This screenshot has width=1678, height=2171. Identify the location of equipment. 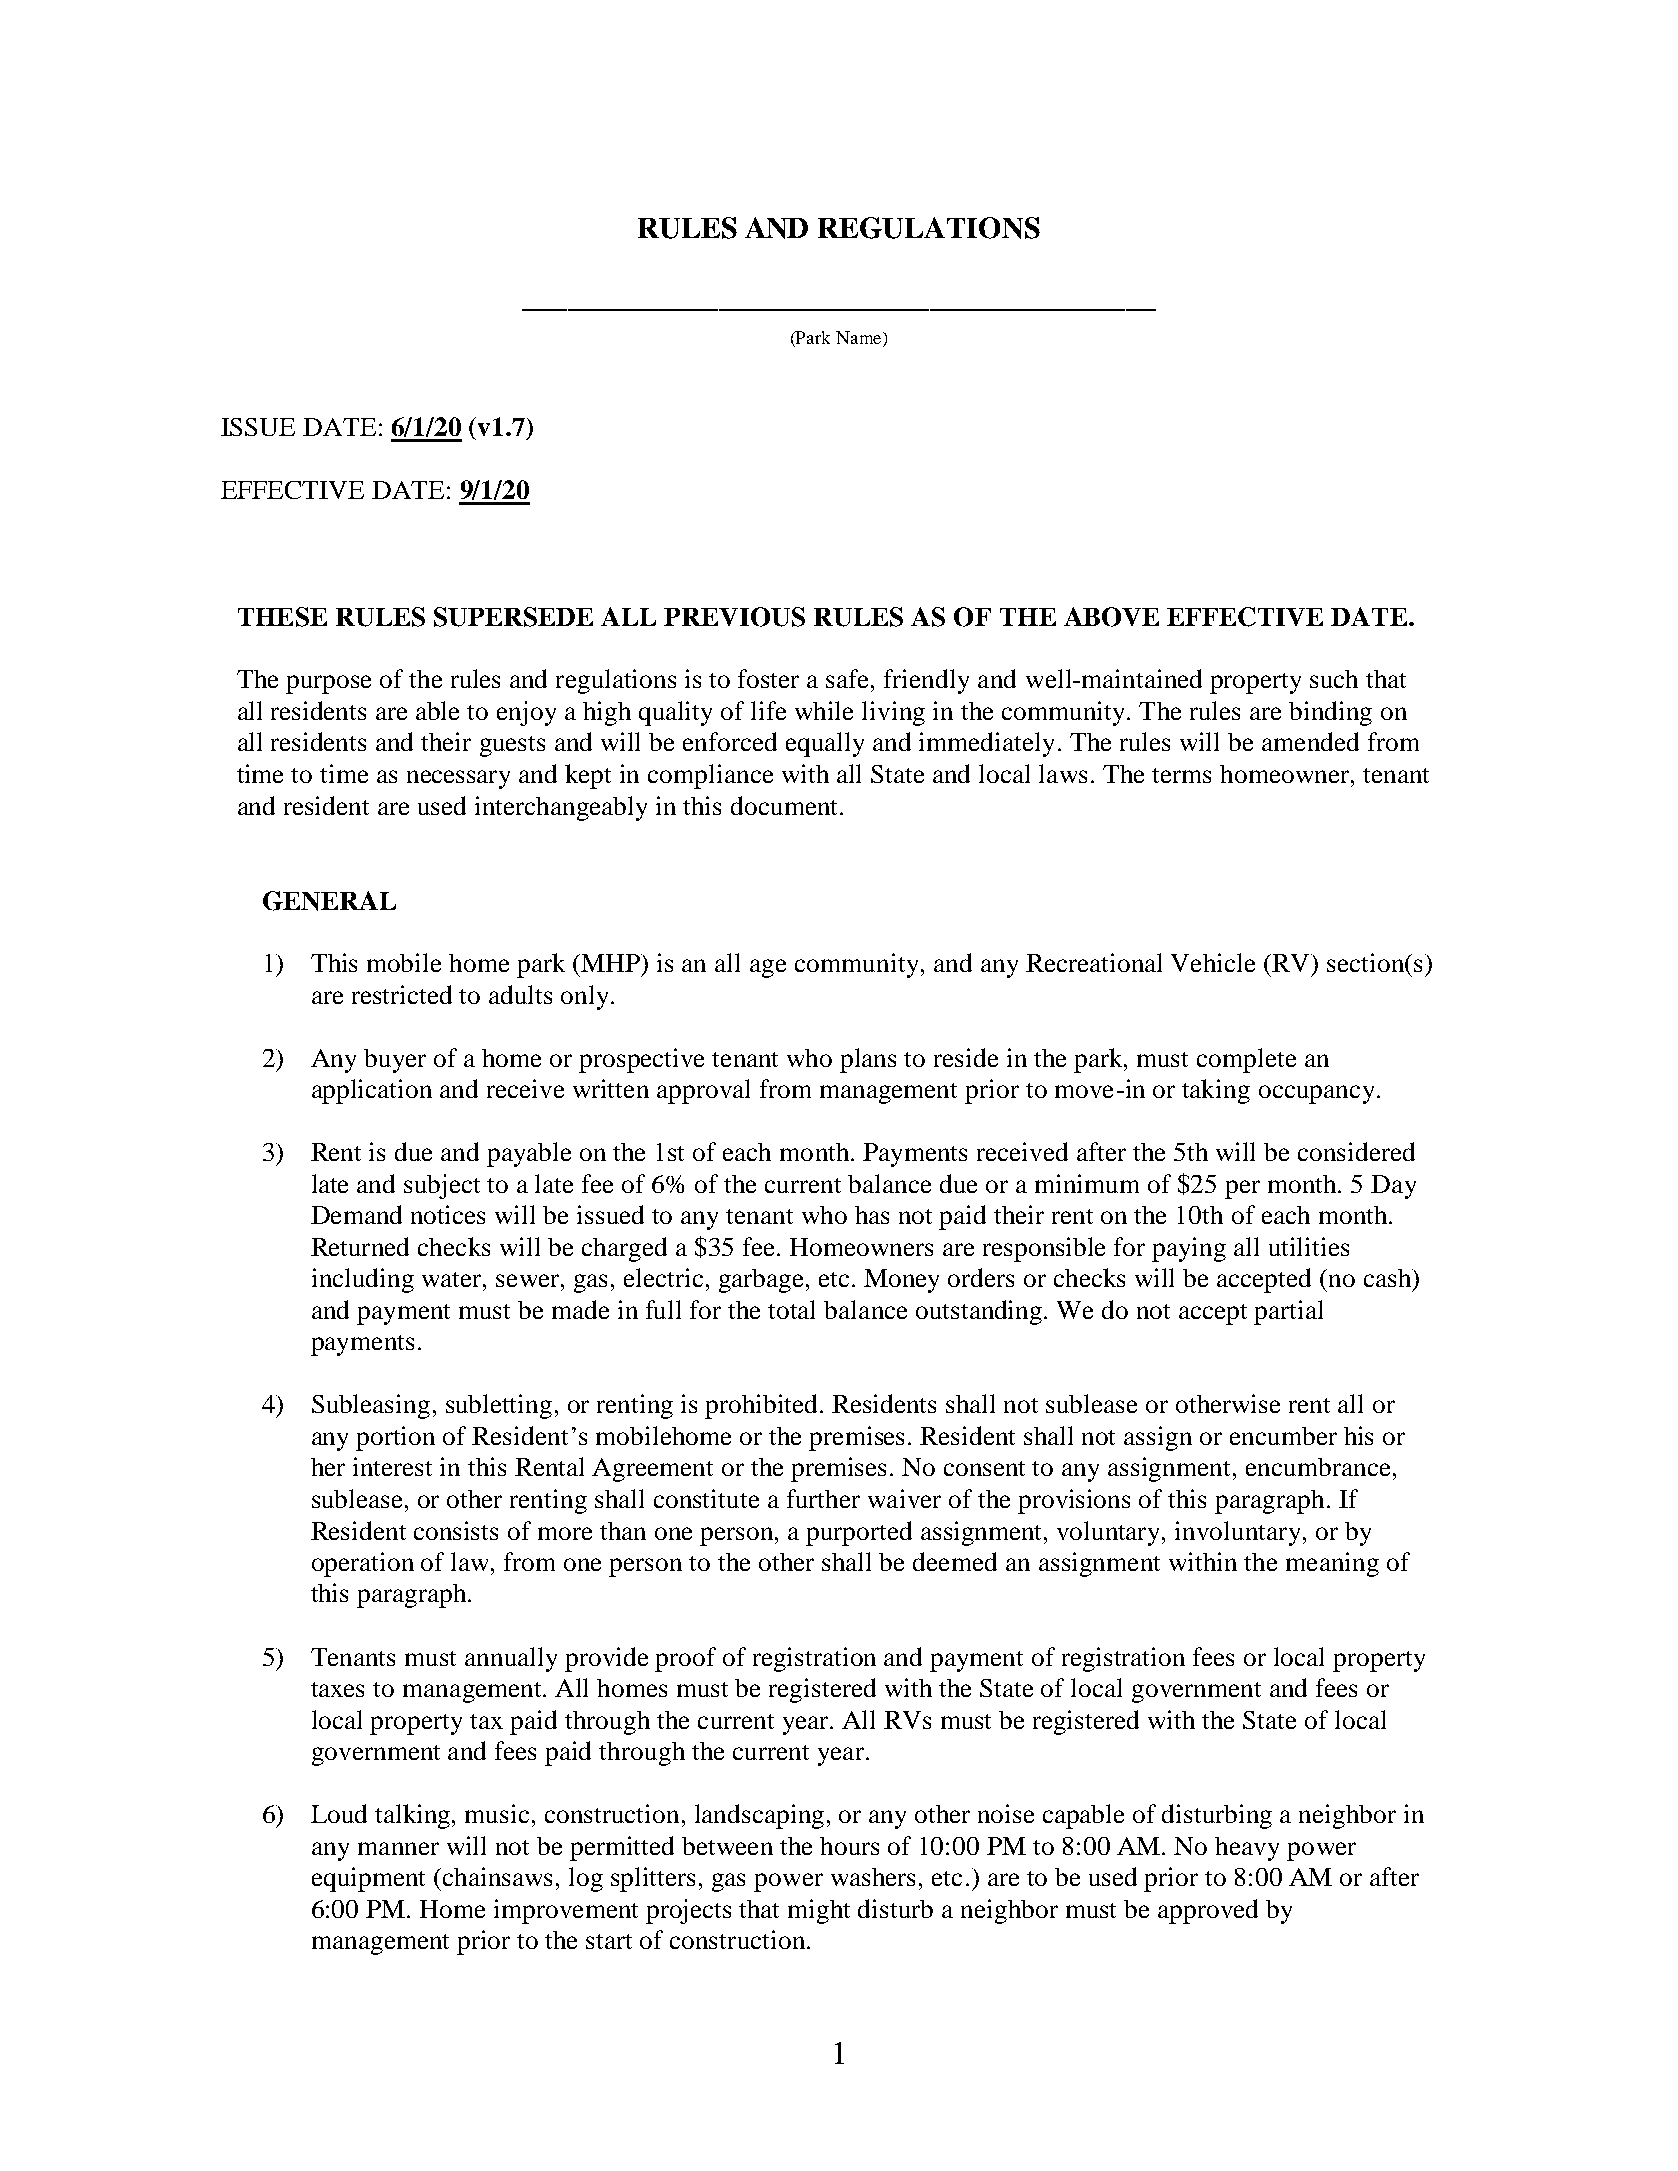
(368, 1879).
